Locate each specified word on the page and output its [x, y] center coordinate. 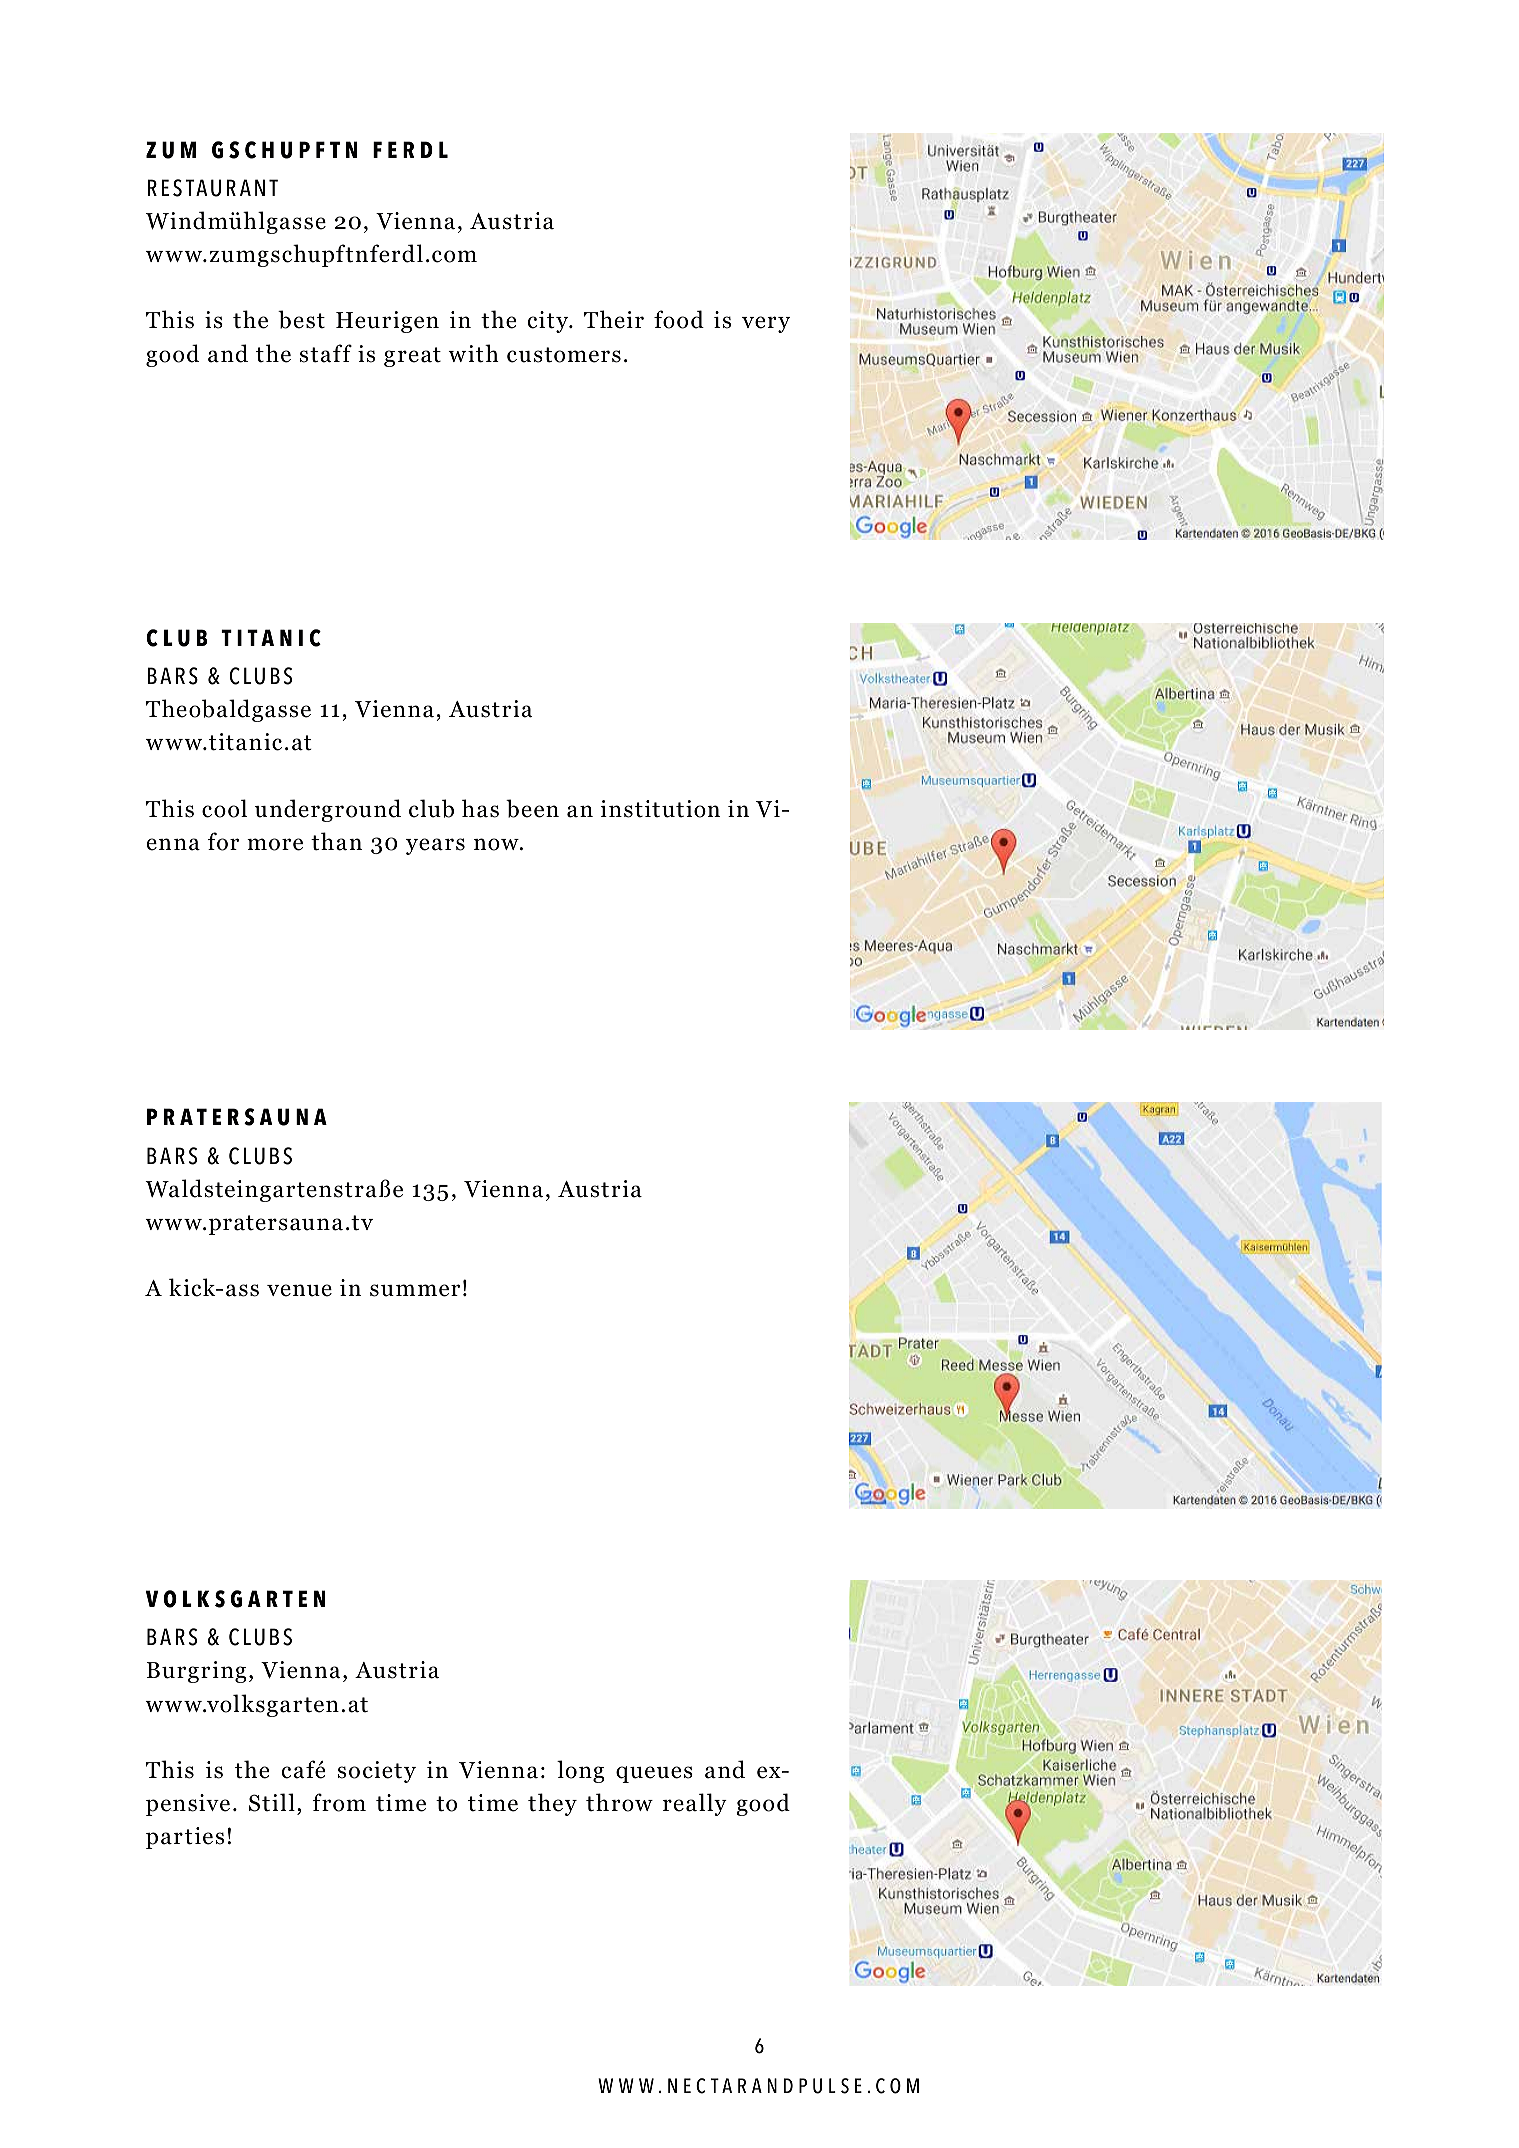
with [473, 353]
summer [415, 1290]
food [679, 319]
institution [660, 809]
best [301, 319]
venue [299, 1290]
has [480, 808]
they [552, 1804]
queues [654, 1774]
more [275, 844]
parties [185, 1838]
